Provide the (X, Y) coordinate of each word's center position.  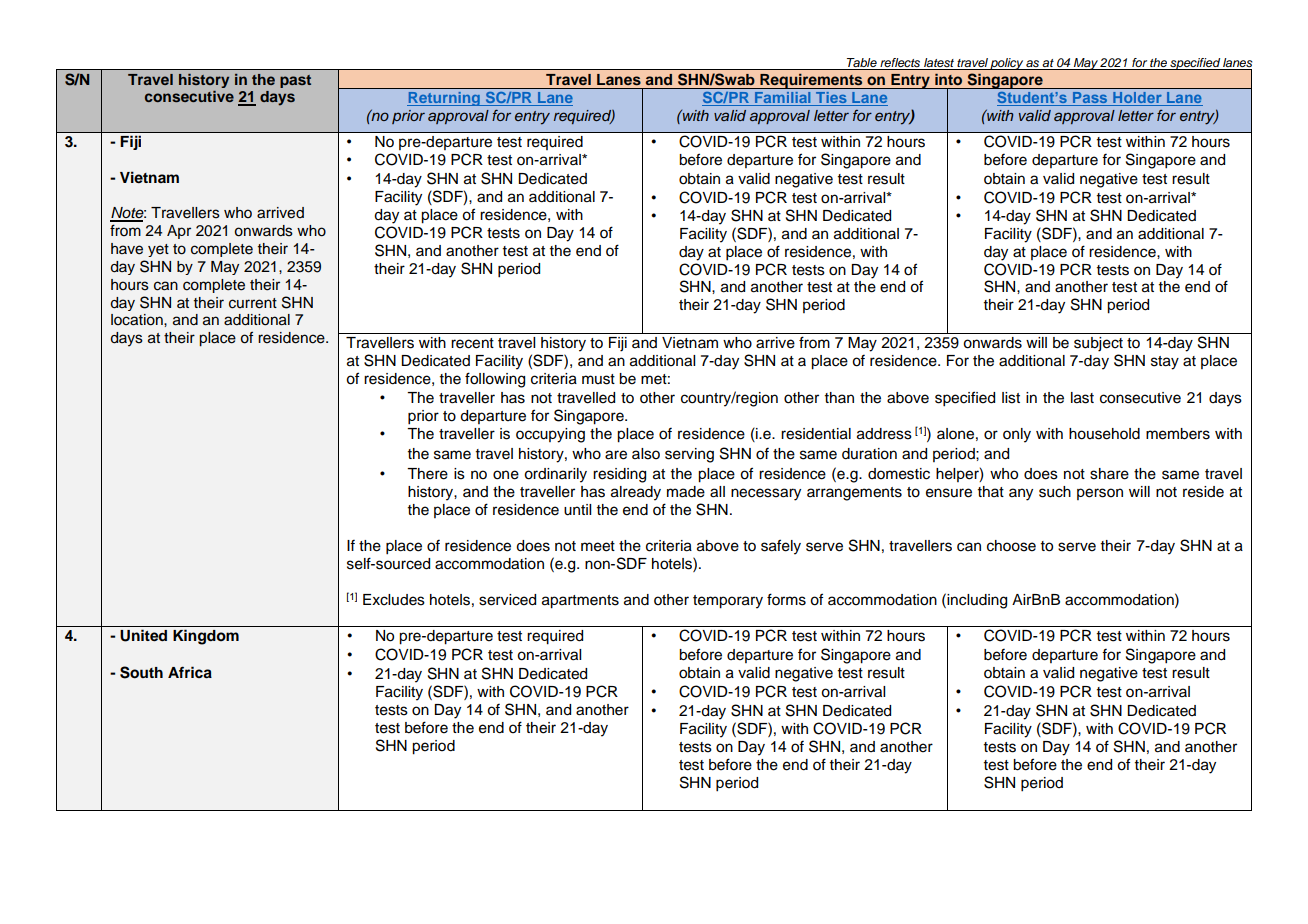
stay (1165, 363)
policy (1007, 64)
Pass (1090, 99)
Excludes (394, 600)
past (295, 81)
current (253, 303)
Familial (783, 99)
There (427, 474)
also (646, 454)
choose (1011, 546)
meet (598, 546)
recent (472, 343)
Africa (190, 672)
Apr (179, 232)
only (1017, 435)
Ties (831, 99)
